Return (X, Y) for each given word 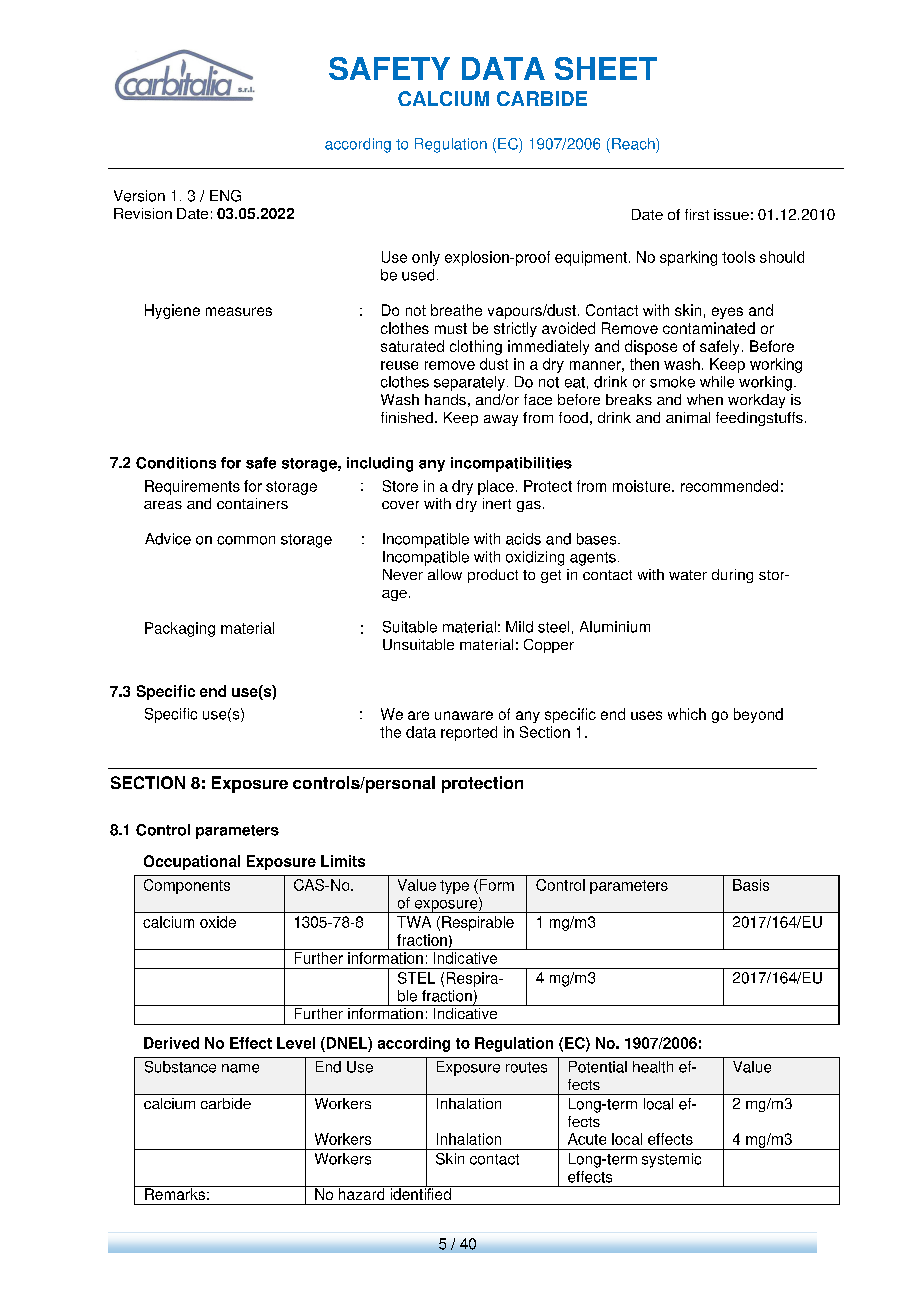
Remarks (175, 1193)
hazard (361, 1193)
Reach (634, 144)
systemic (671, 1160)
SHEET (606, 68)
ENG (225, 196)
